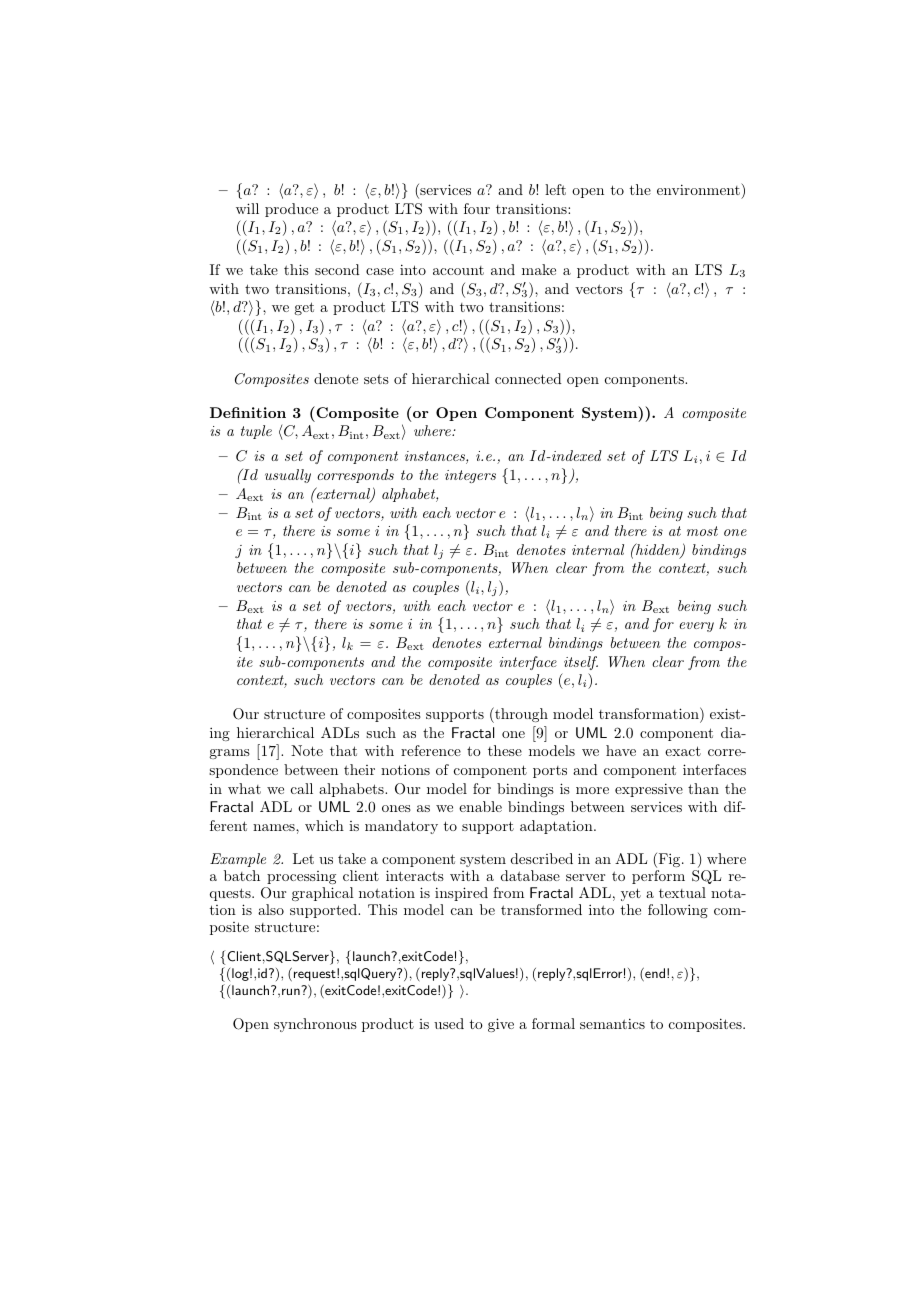  Describe the element at coordinates (291, 210) in the document. I see `produce` at that location.
